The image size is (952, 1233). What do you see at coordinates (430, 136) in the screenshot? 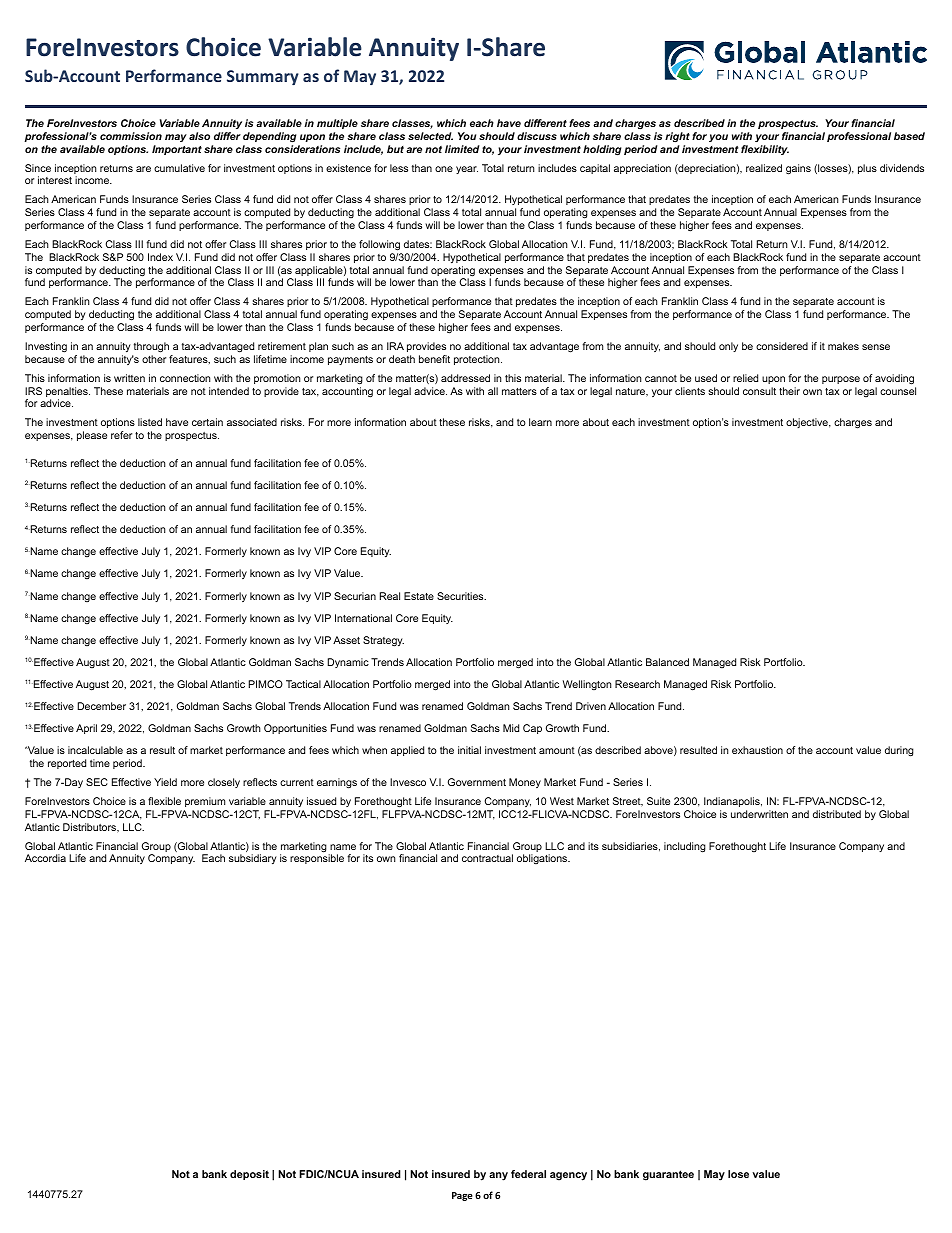
I see `selected` at bounding box center [430, 136].
